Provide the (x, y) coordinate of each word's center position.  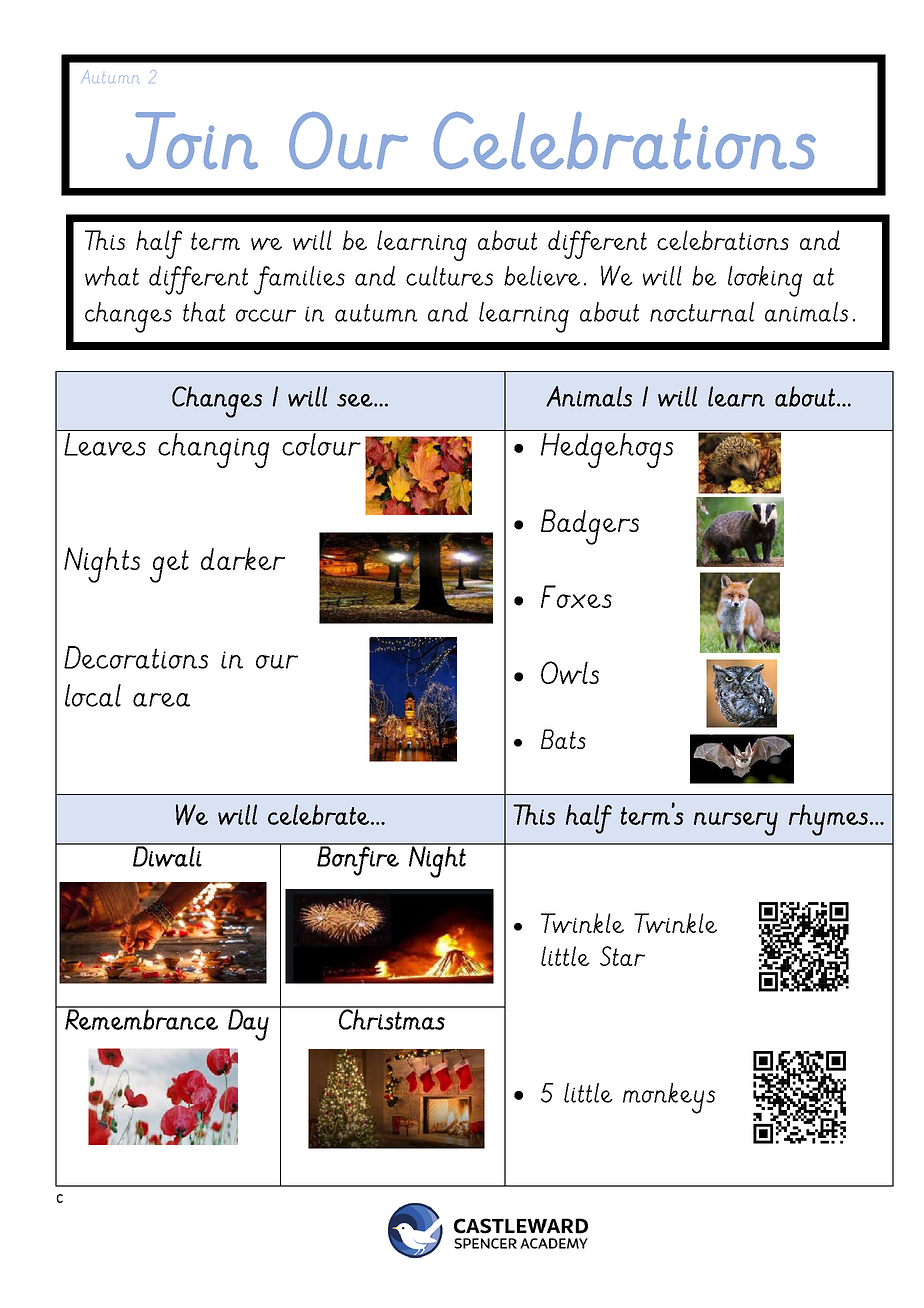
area (161, 700)
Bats (563, 739)
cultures (449, 276)
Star (622, 956)
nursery (736, 824)
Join (192, 140)
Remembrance (141, 1018)
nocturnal (702, 312)
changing (213, 450)
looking (765, 281)
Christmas (392, 1018)
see (356, 400)
